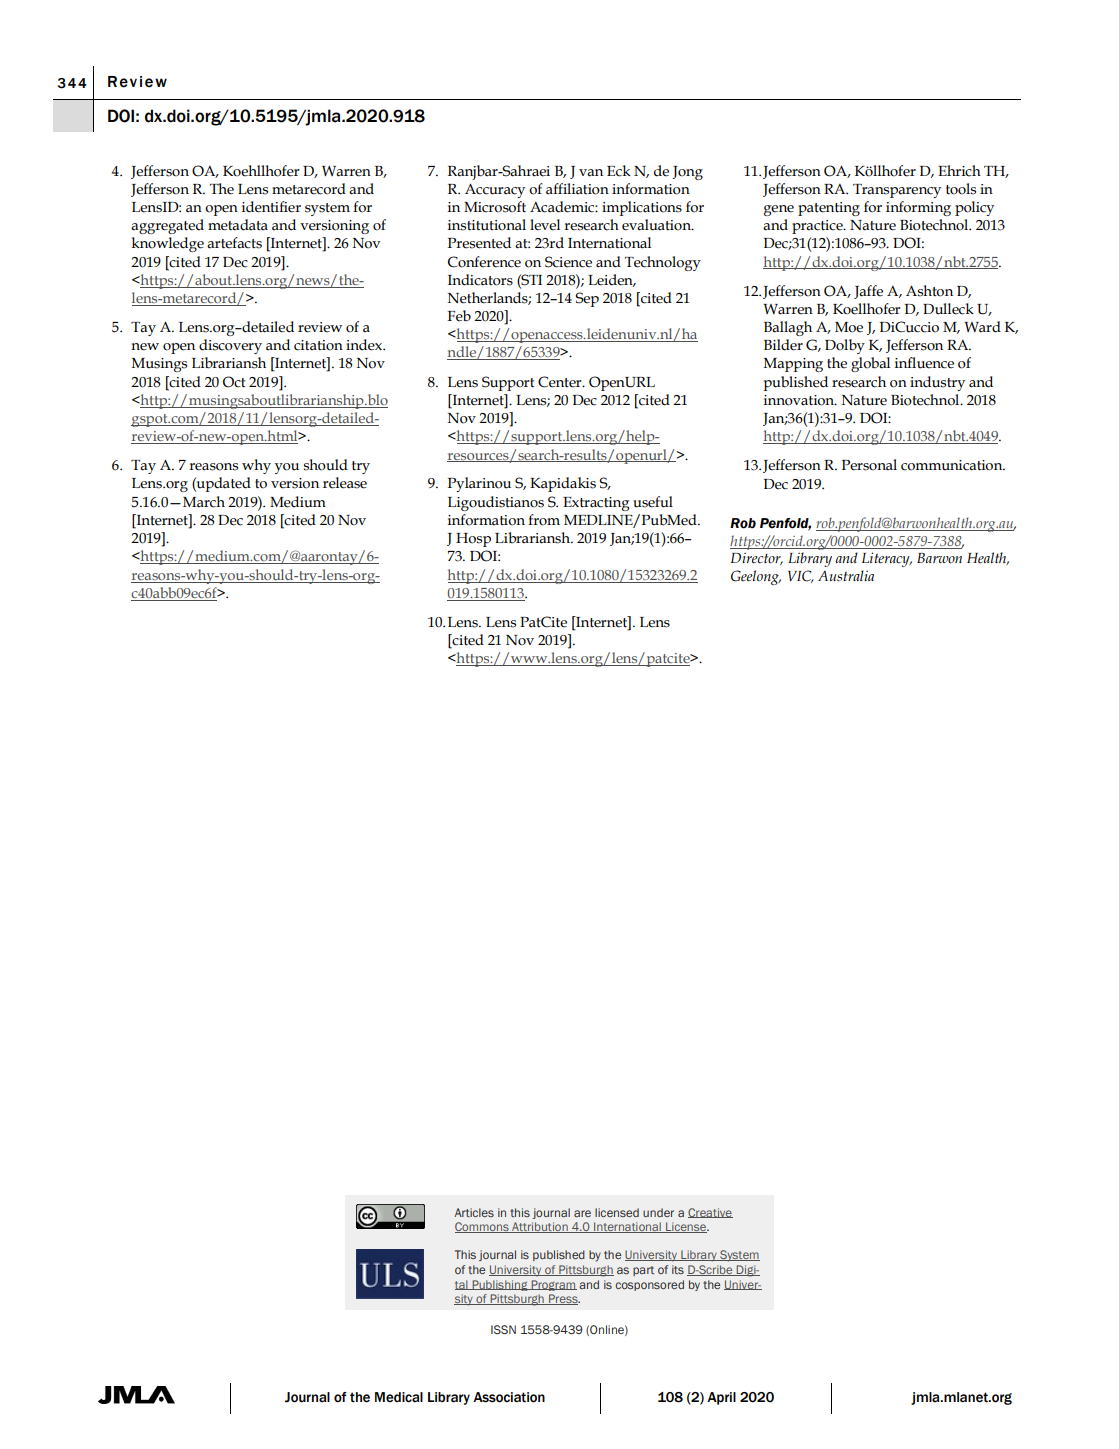  What do you see at coordinates (756, 577) in the document?
I see `Geelong` at bounding box center [756, 577].
